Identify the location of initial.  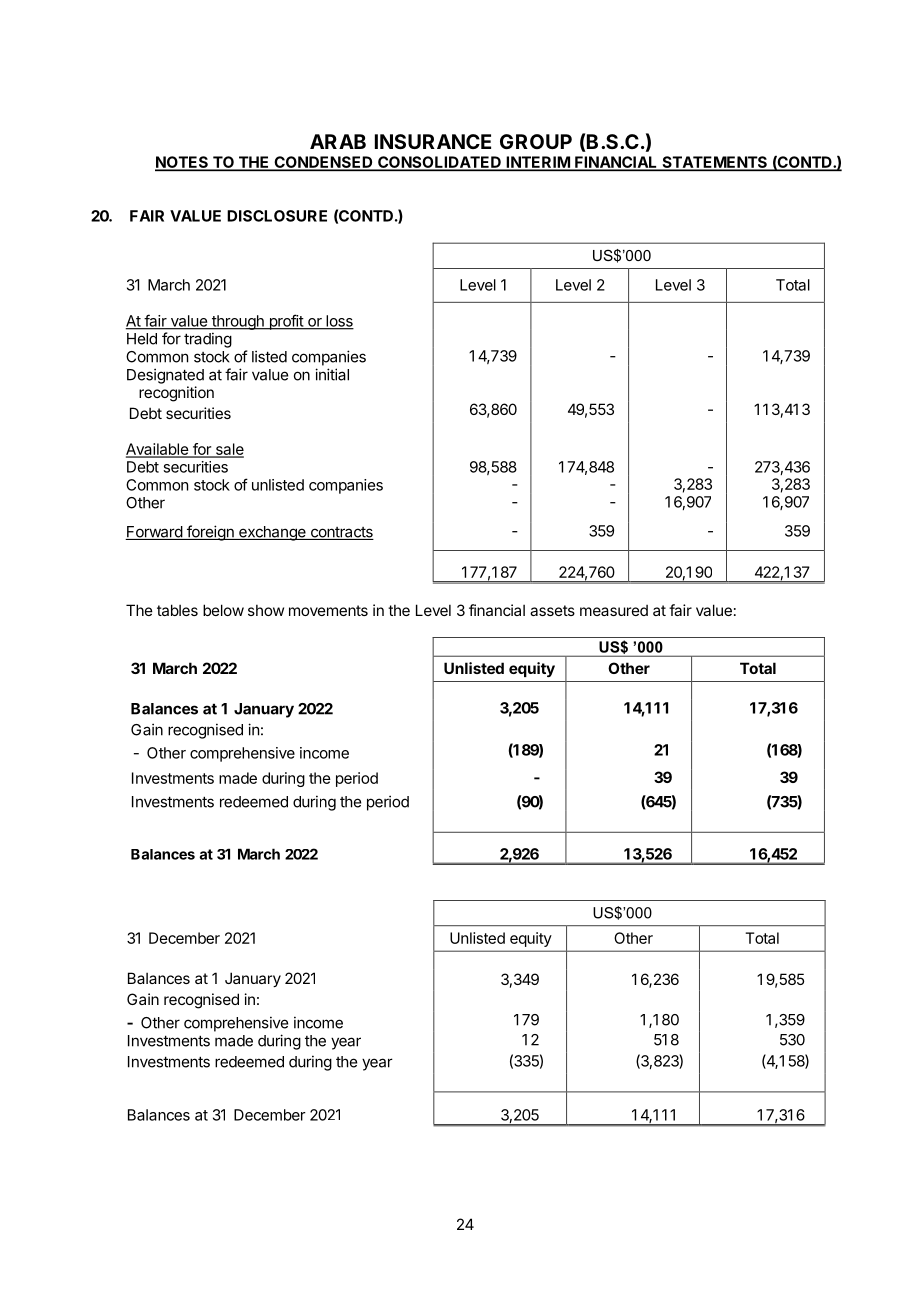
(332, 374).
